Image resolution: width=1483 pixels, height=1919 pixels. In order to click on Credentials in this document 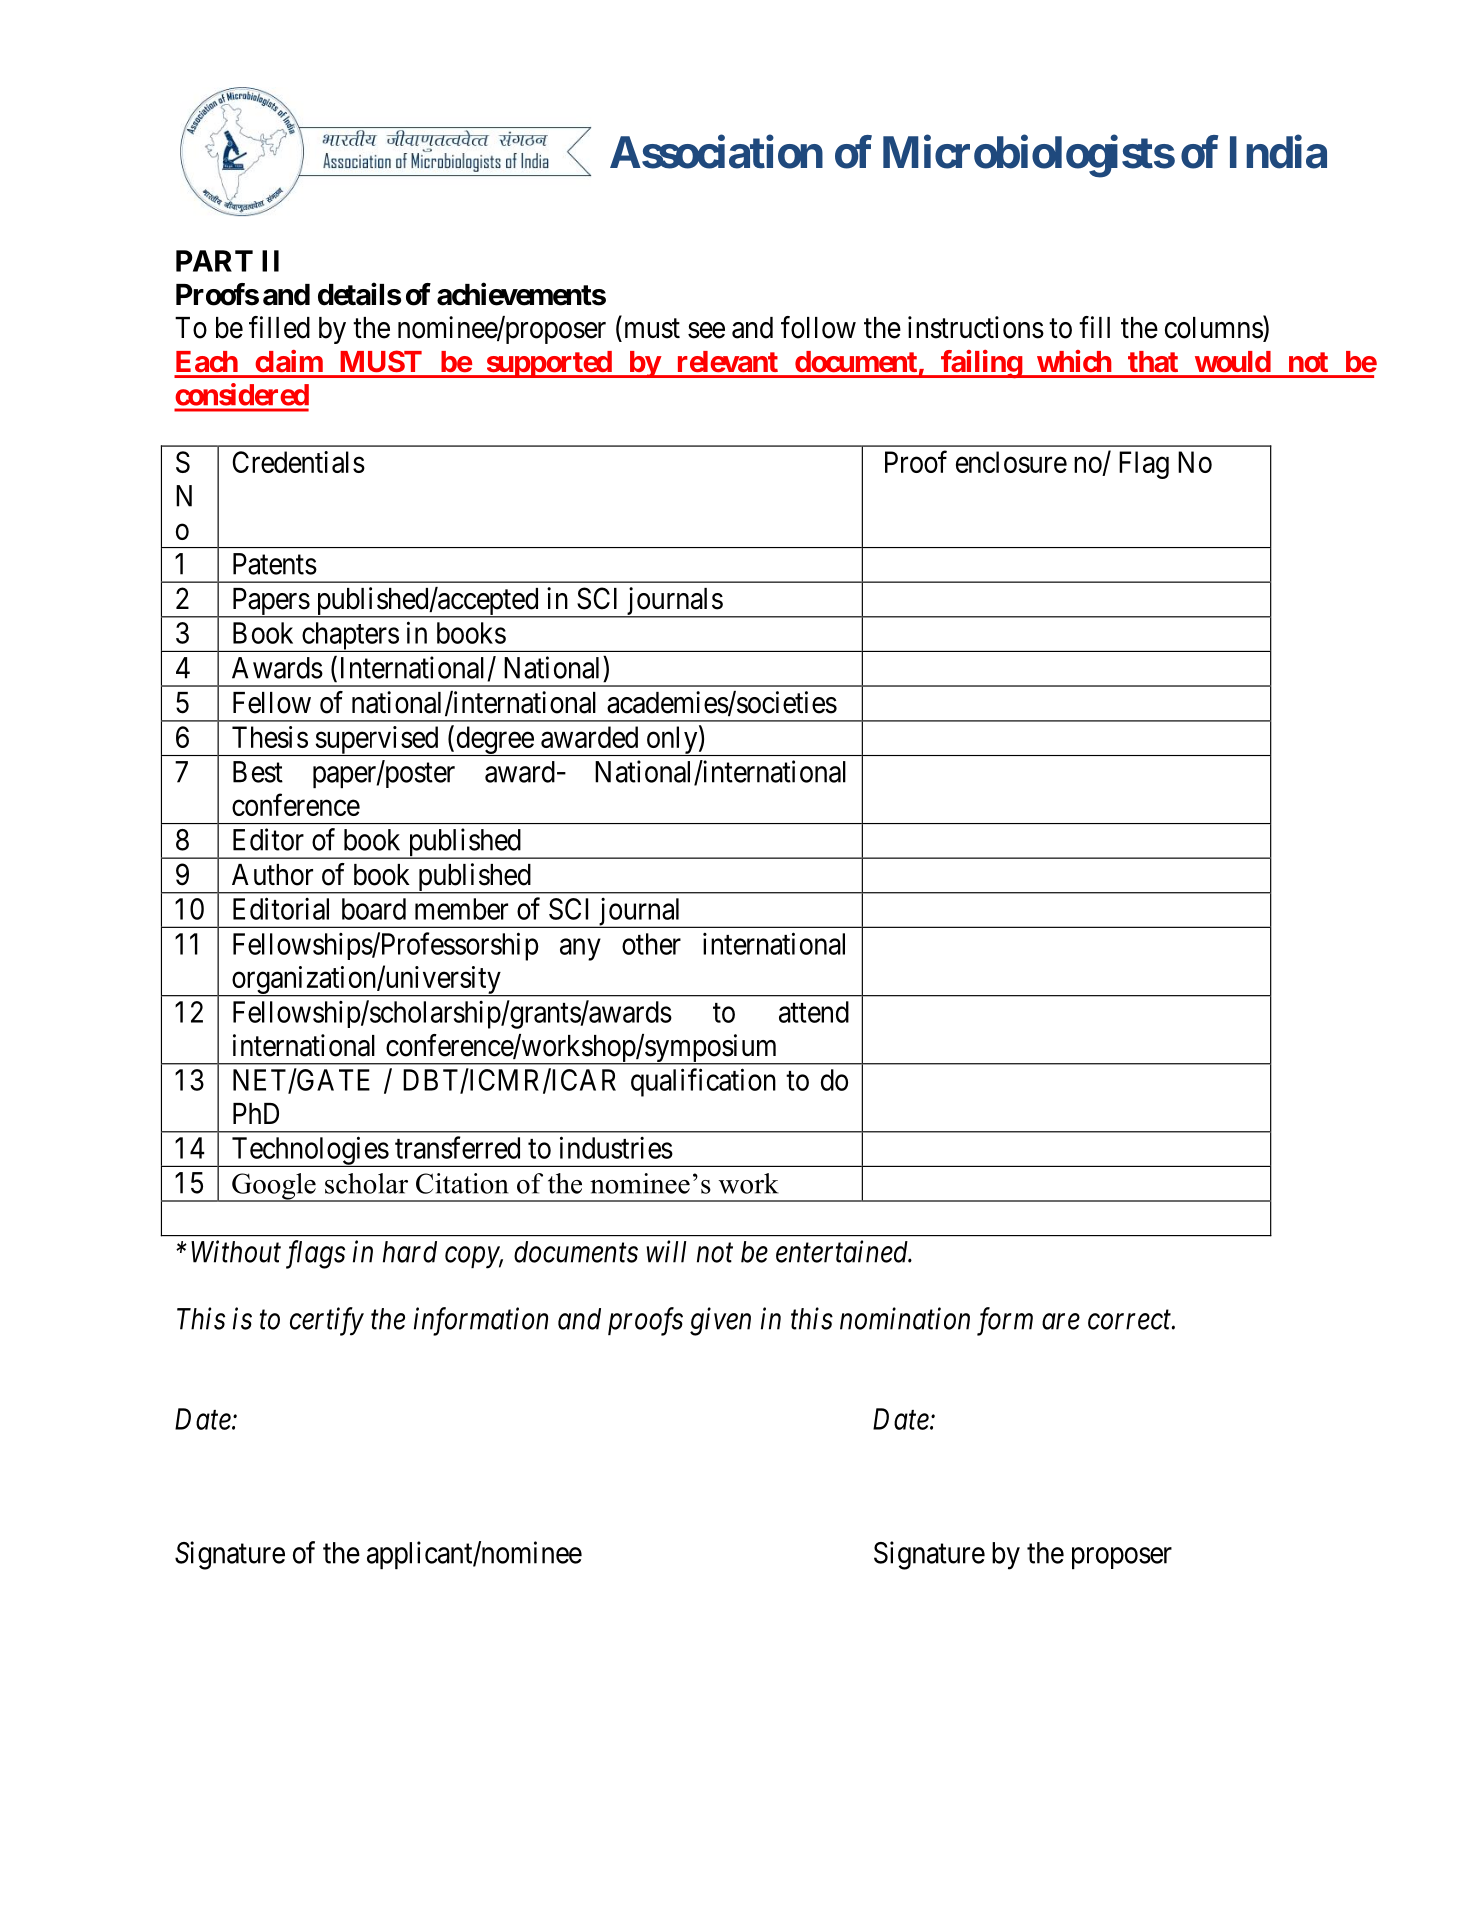, I will do `click(298, 462)`.
